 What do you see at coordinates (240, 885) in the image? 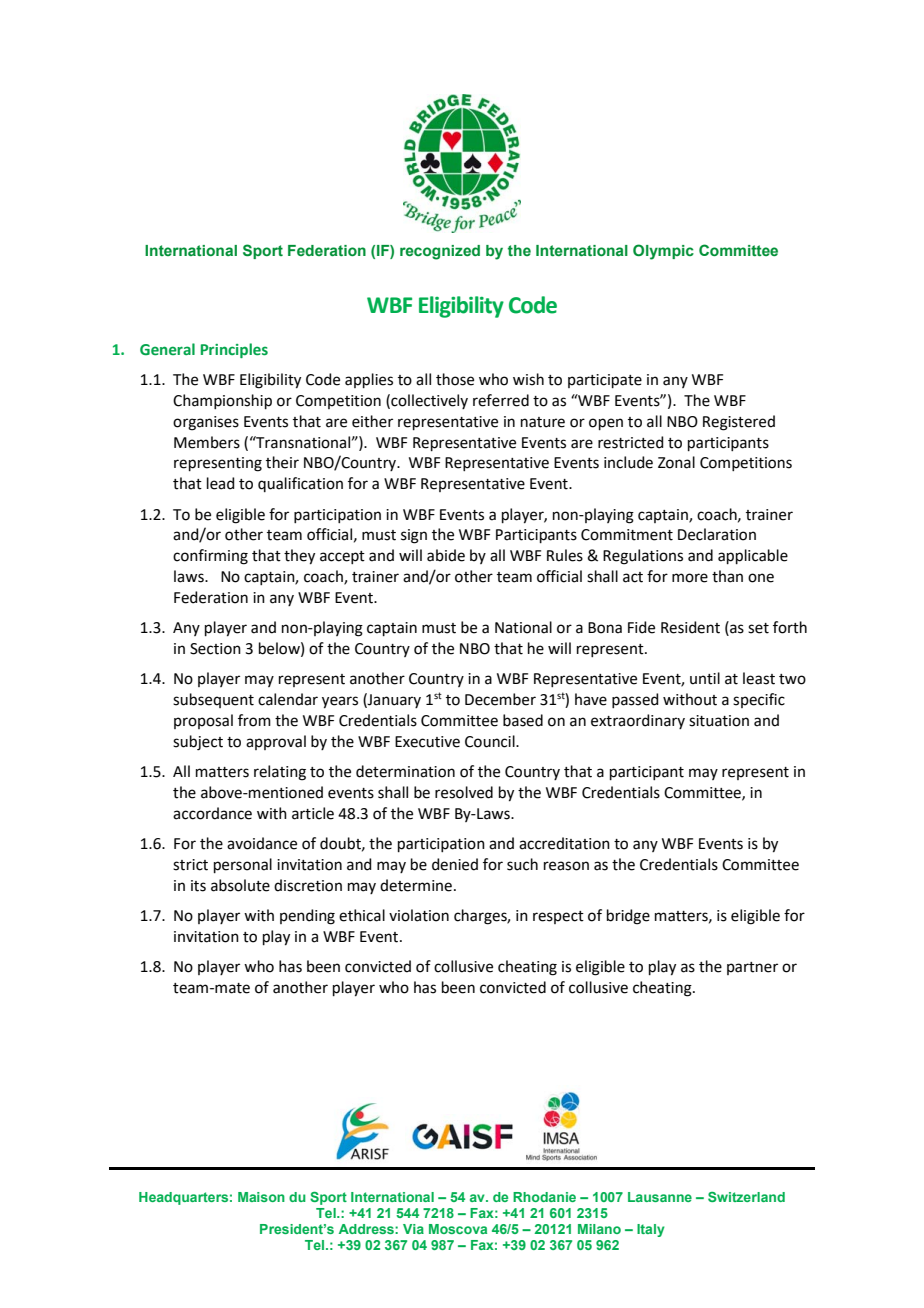
I see `absolute` at bounding box center [240, 885].
